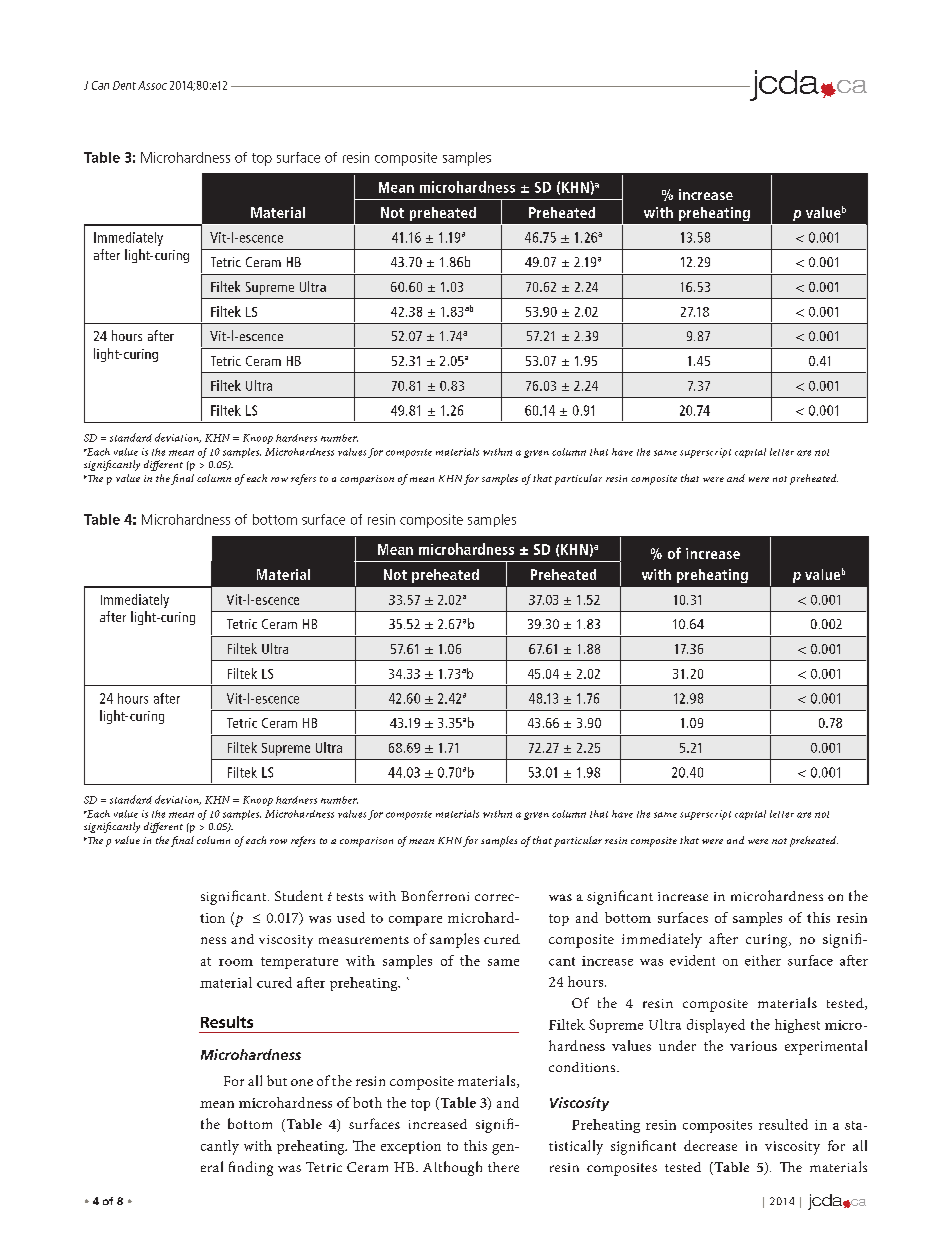 Image resolution: width=952 pixels, height=1256 pixels. Describe the element at coordinates (302, 1082) in the screenshot. I see `one` at that location.
